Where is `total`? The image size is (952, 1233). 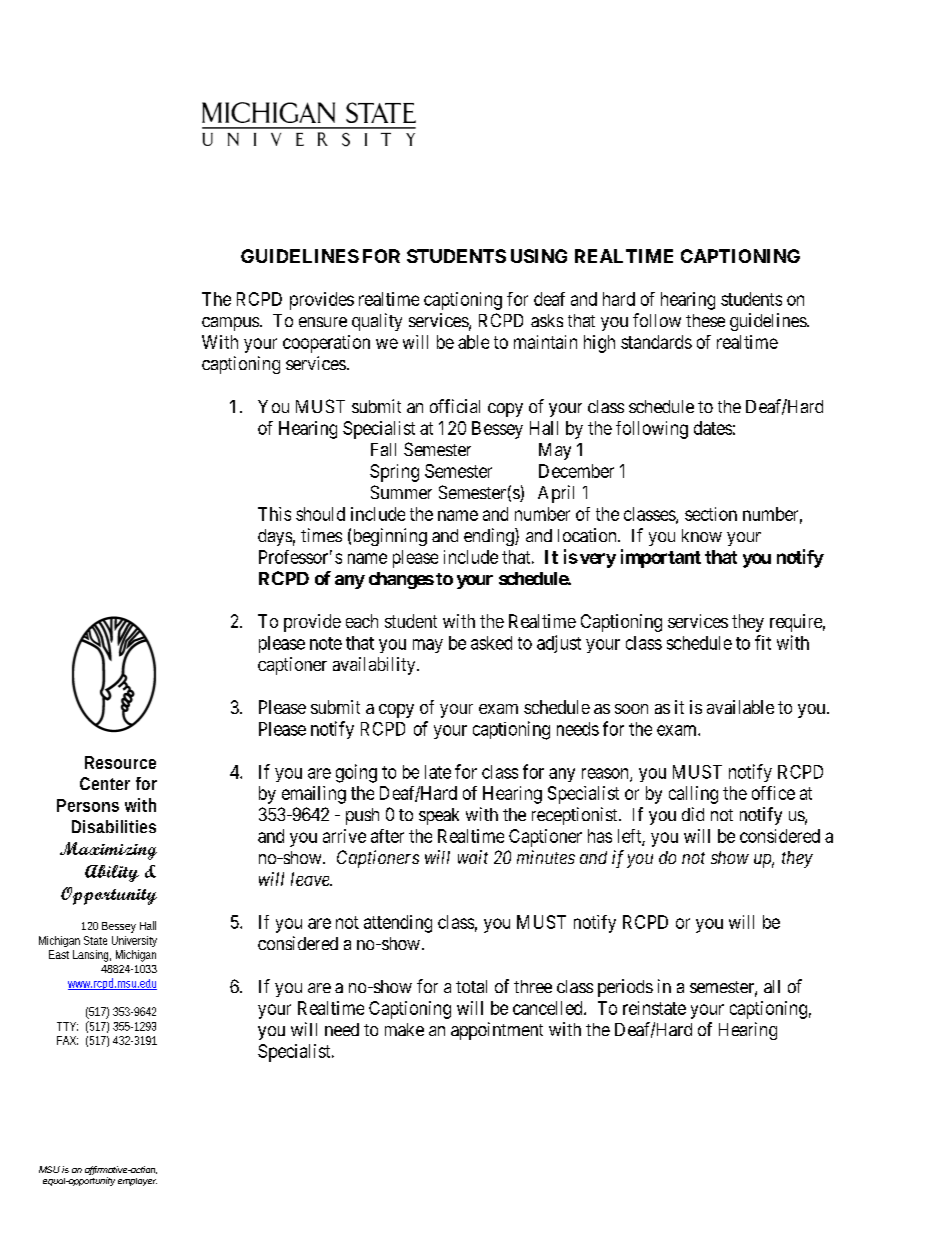
total is located at coordinates (471, 986).
